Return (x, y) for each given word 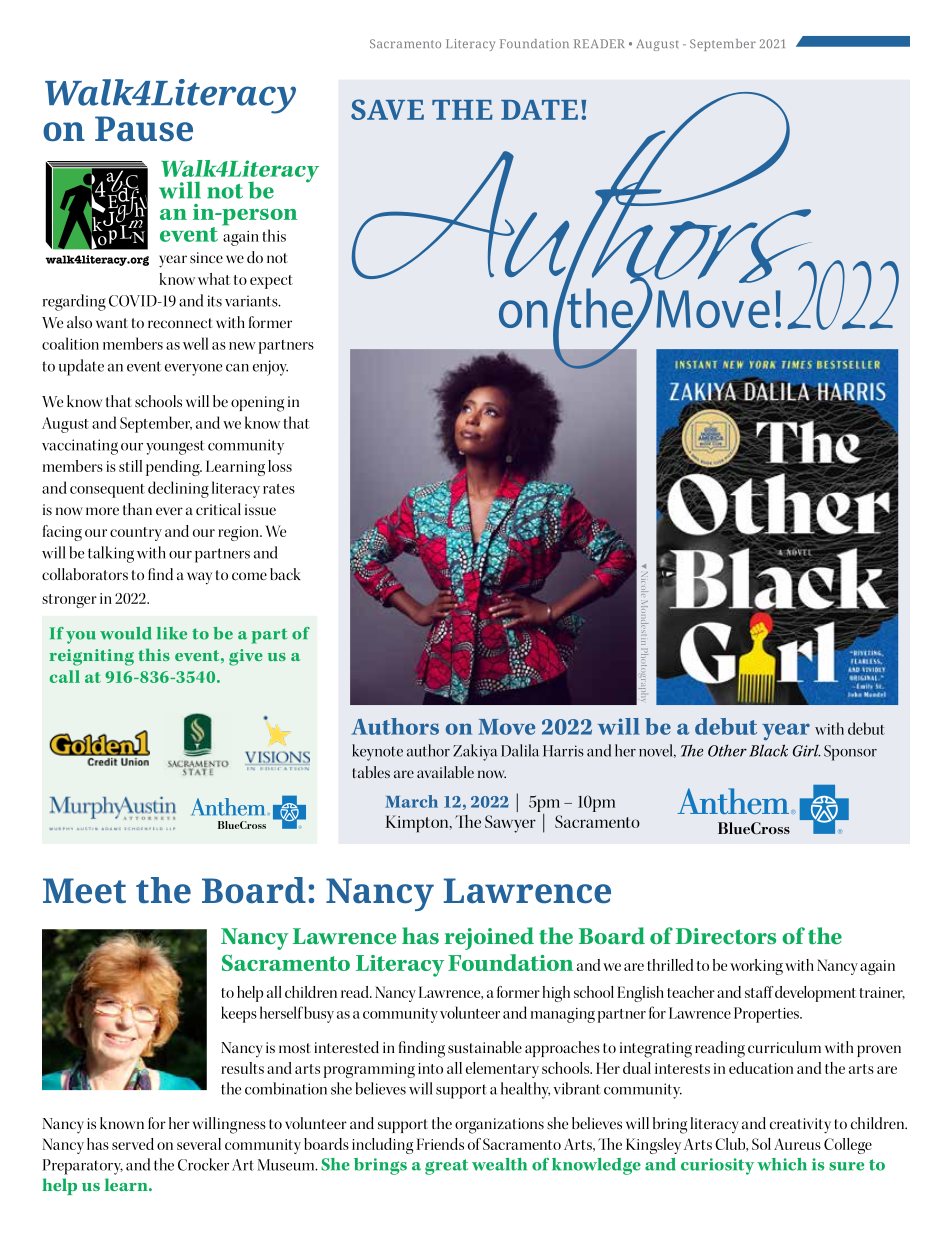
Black (768, 750)
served (133, 1144)
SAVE (387, 109)
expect (271, 282)
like (172, 633)
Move (506, 727)
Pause (144, 129)
